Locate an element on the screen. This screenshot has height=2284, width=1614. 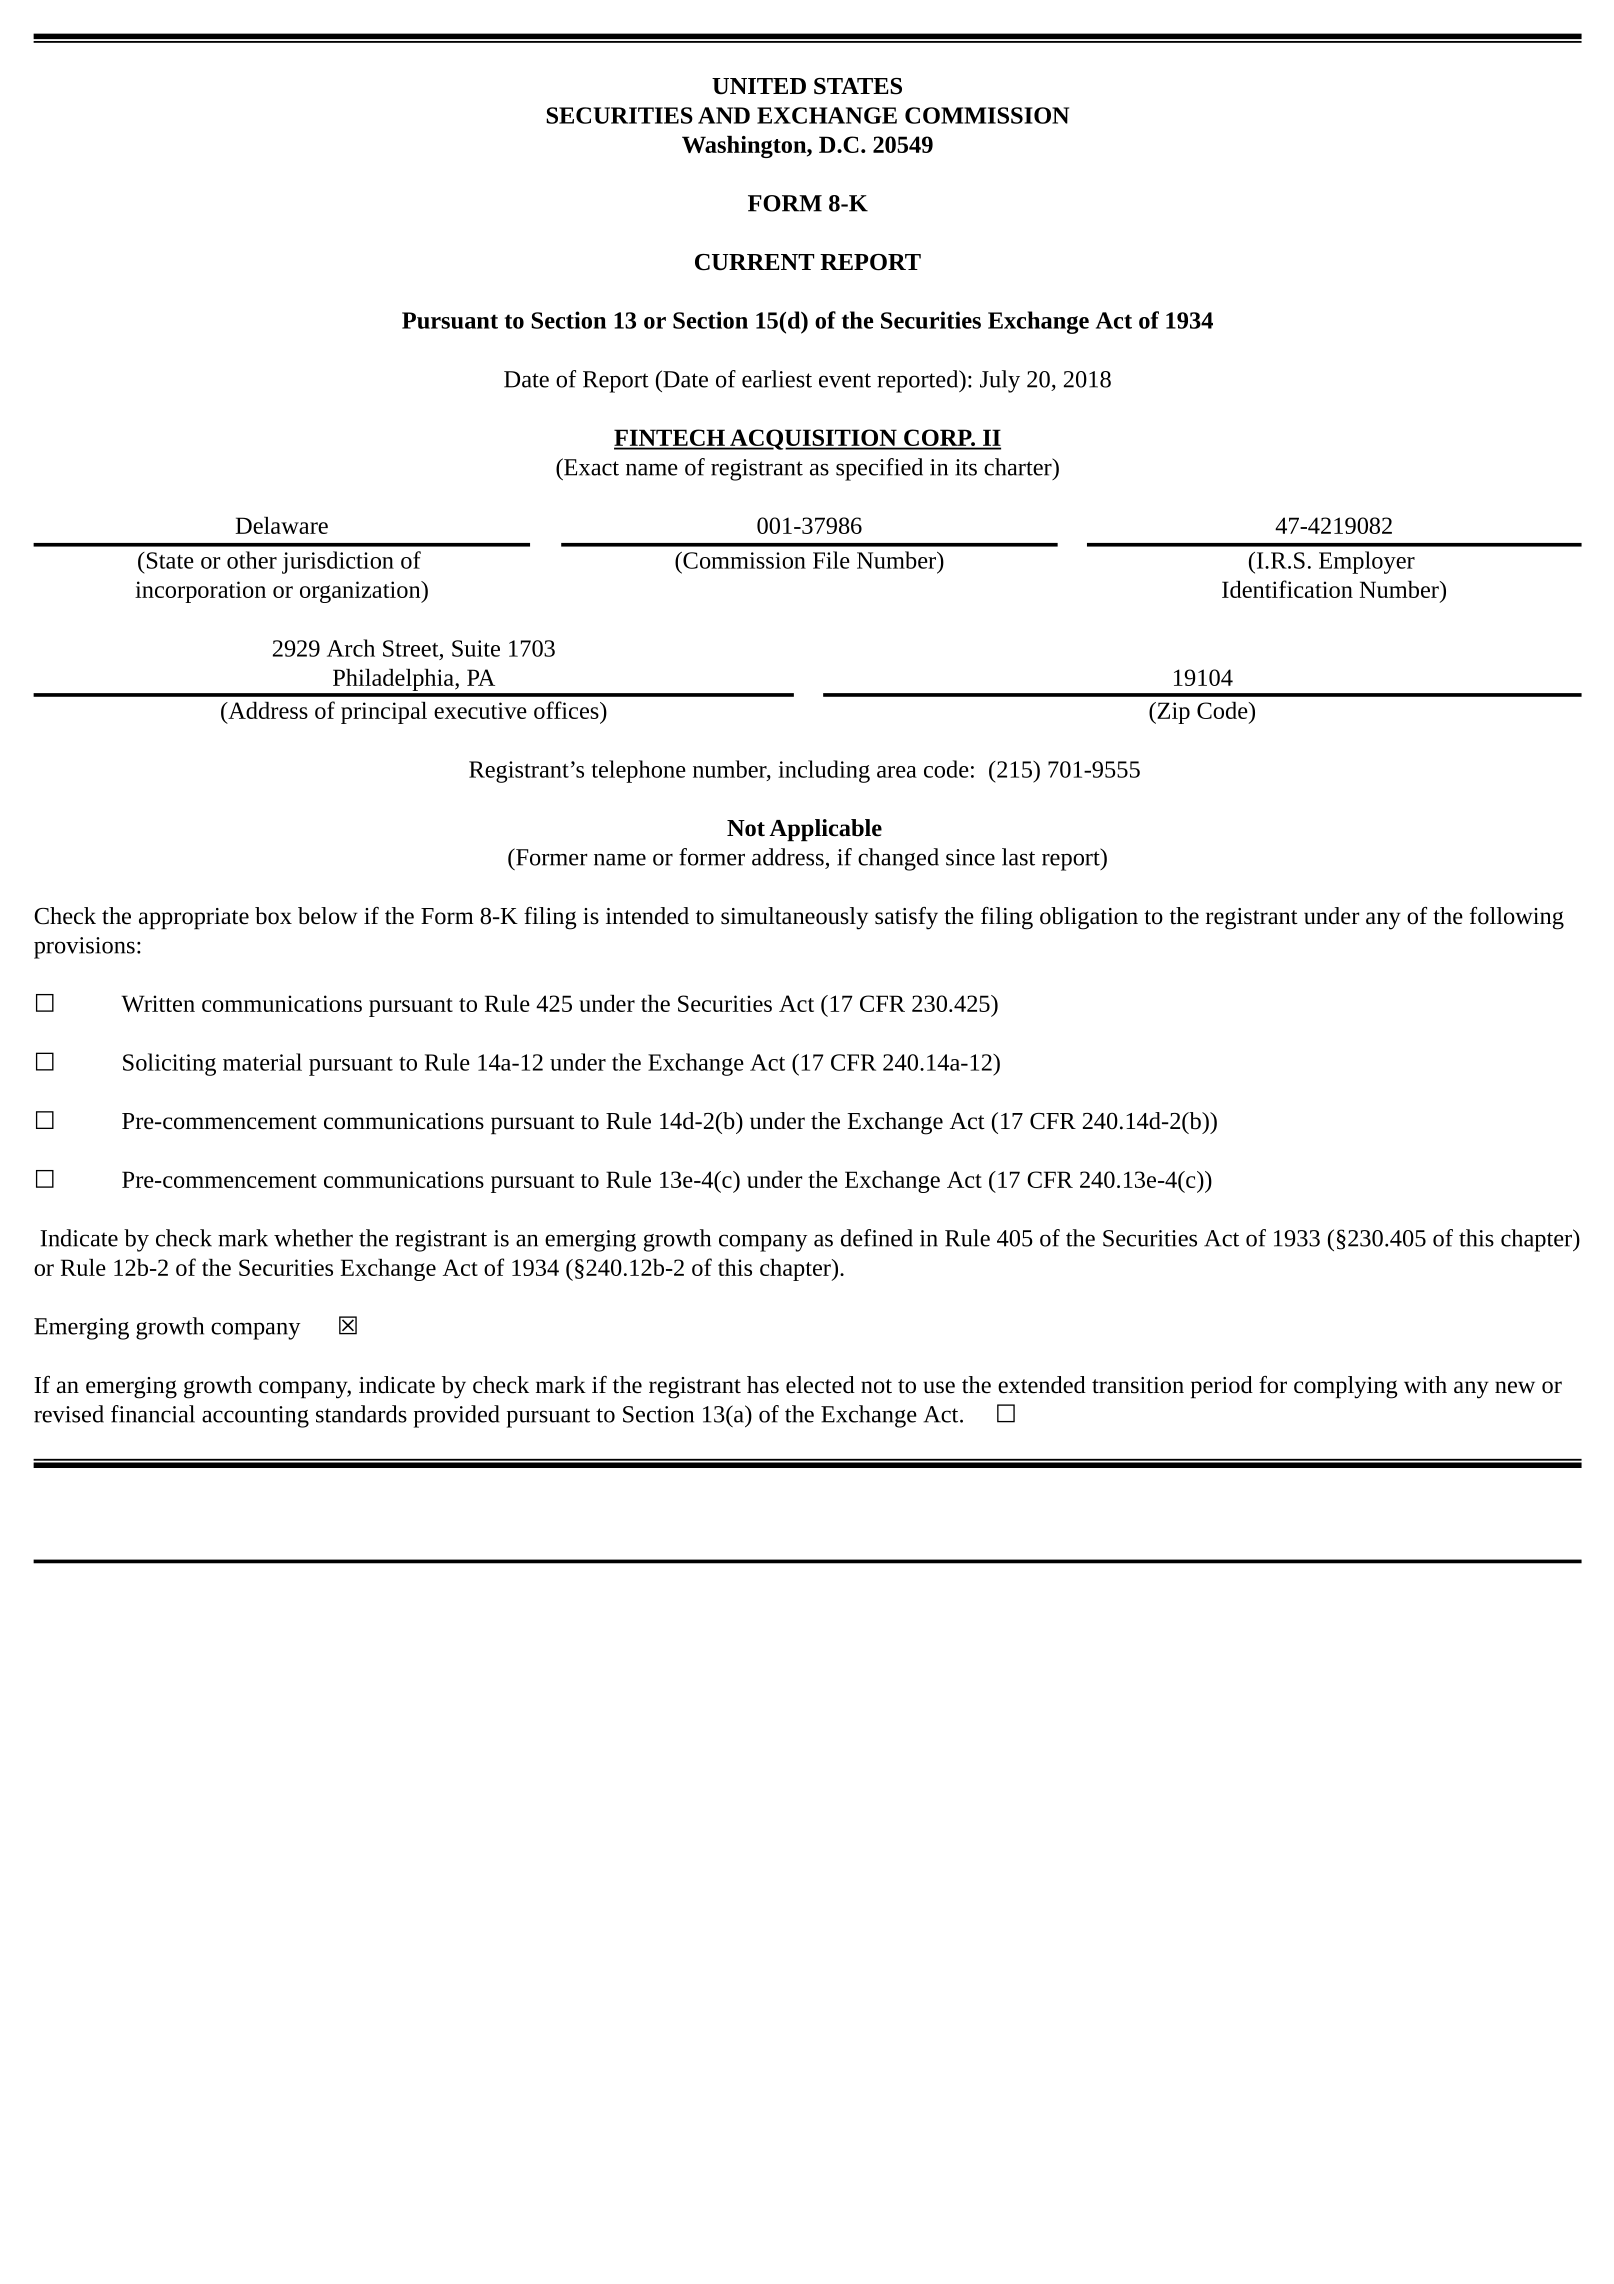
UNITED is located at coordinates (759, 86).
